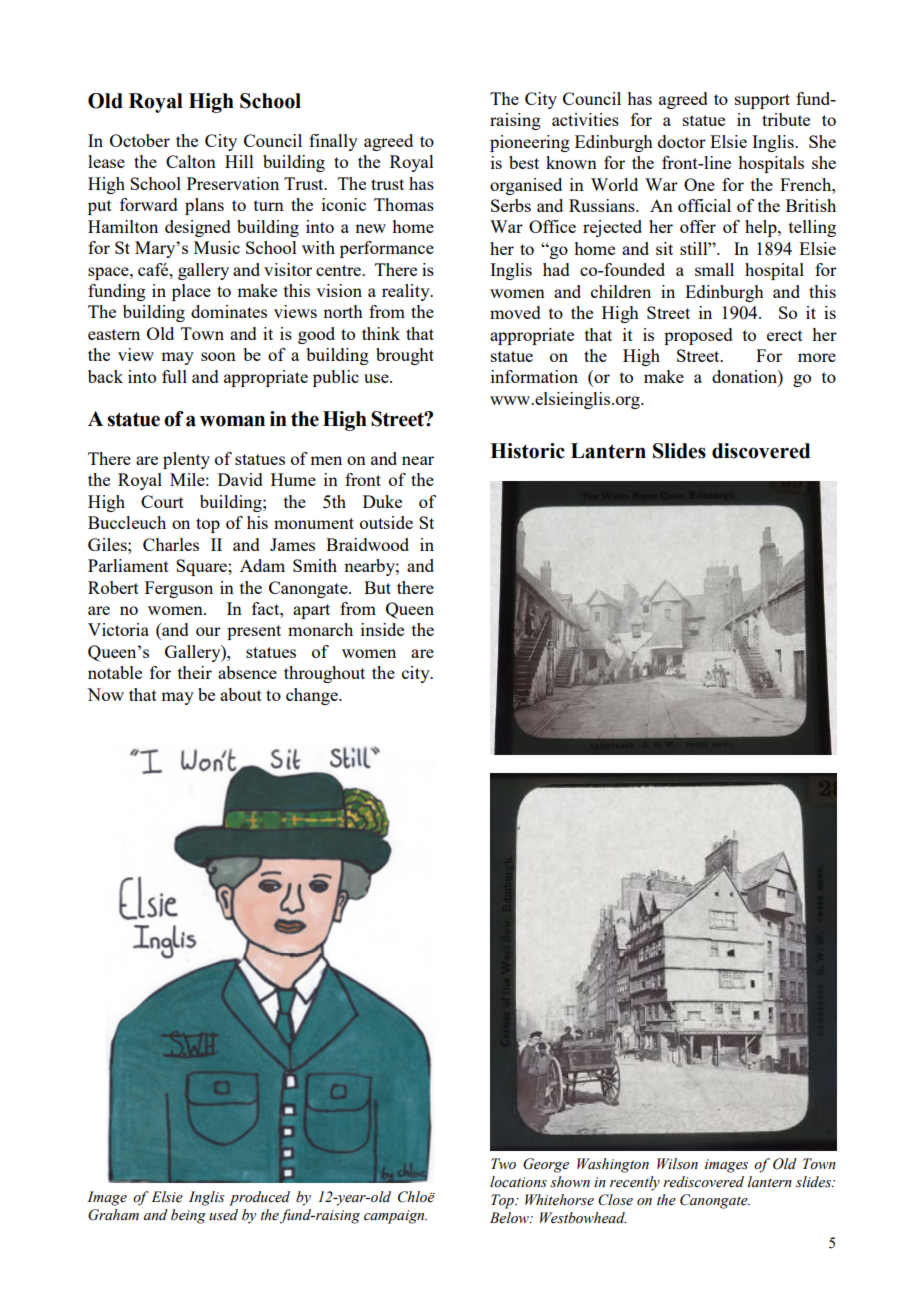  What do you see at coordinates (530, 143) in the document?
I see `pioneering` at bounding box center [530, 143].
